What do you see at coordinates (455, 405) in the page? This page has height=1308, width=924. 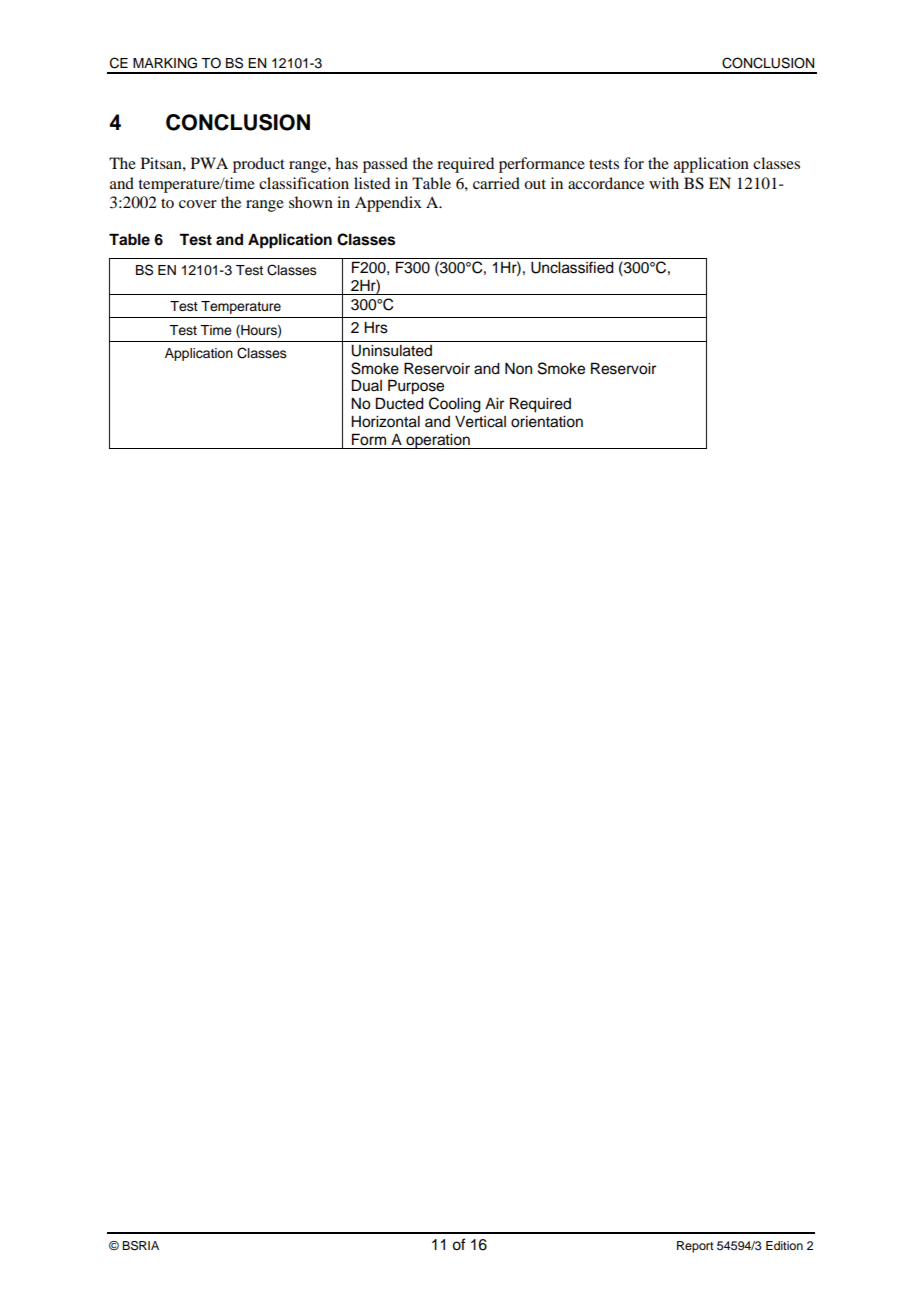 I see `Cooling` at bounding box center [455, 405].
